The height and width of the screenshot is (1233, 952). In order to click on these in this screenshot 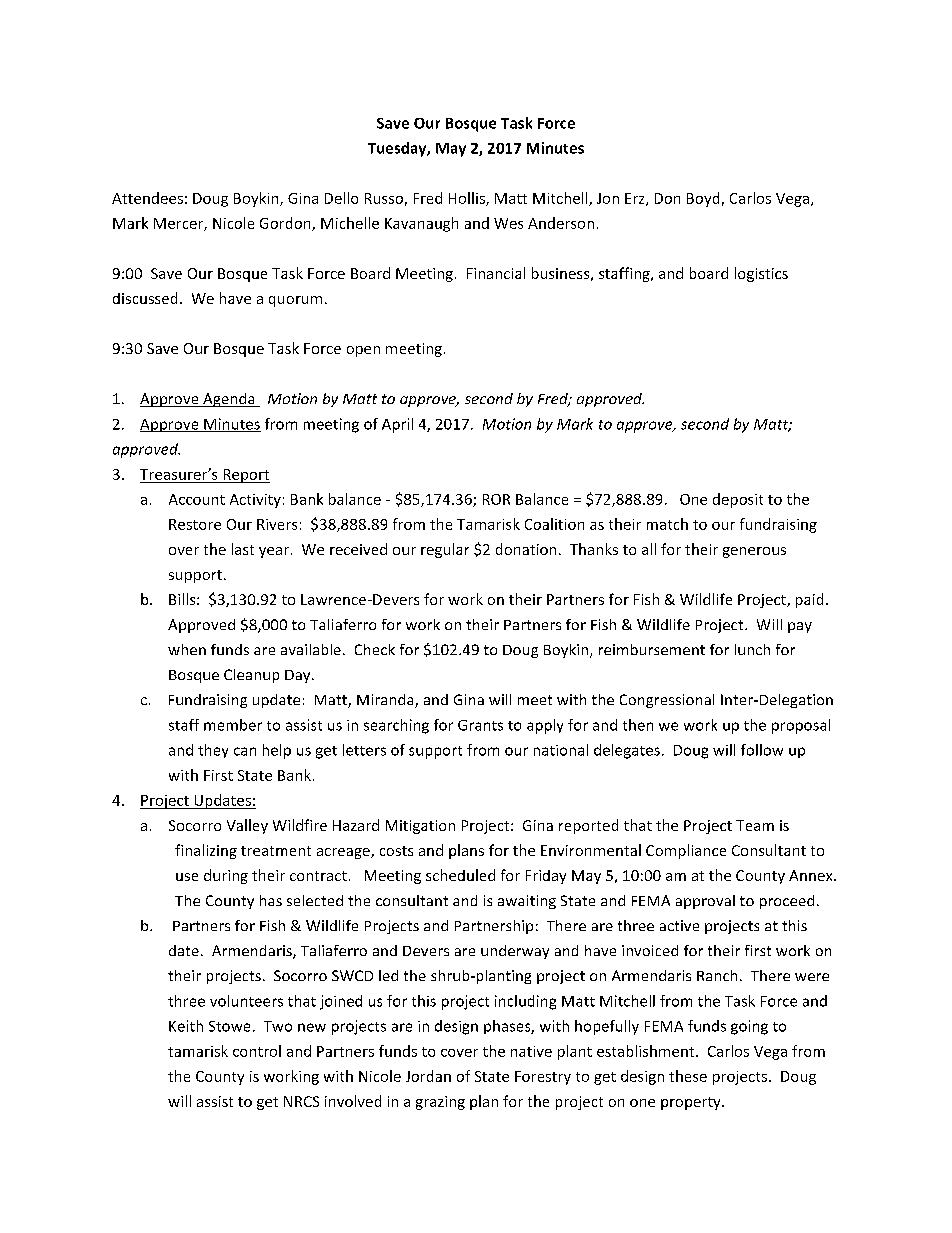, I will do `click(688, 1076)`.
